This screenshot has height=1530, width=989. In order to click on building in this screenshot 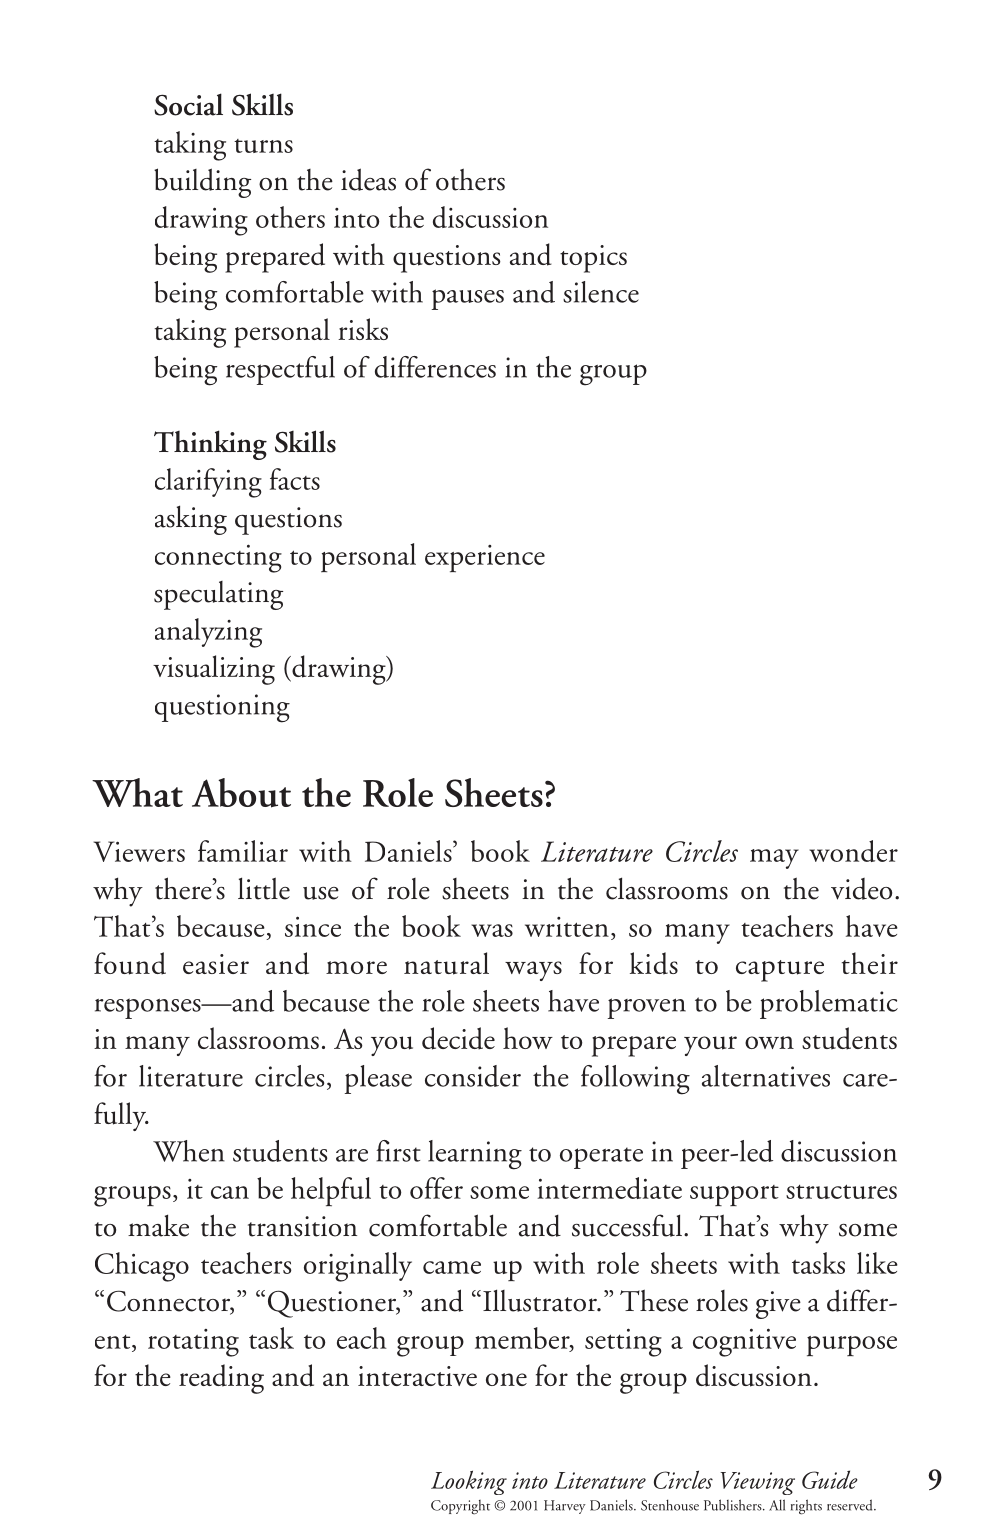, I will do `click(202, 183)`.
